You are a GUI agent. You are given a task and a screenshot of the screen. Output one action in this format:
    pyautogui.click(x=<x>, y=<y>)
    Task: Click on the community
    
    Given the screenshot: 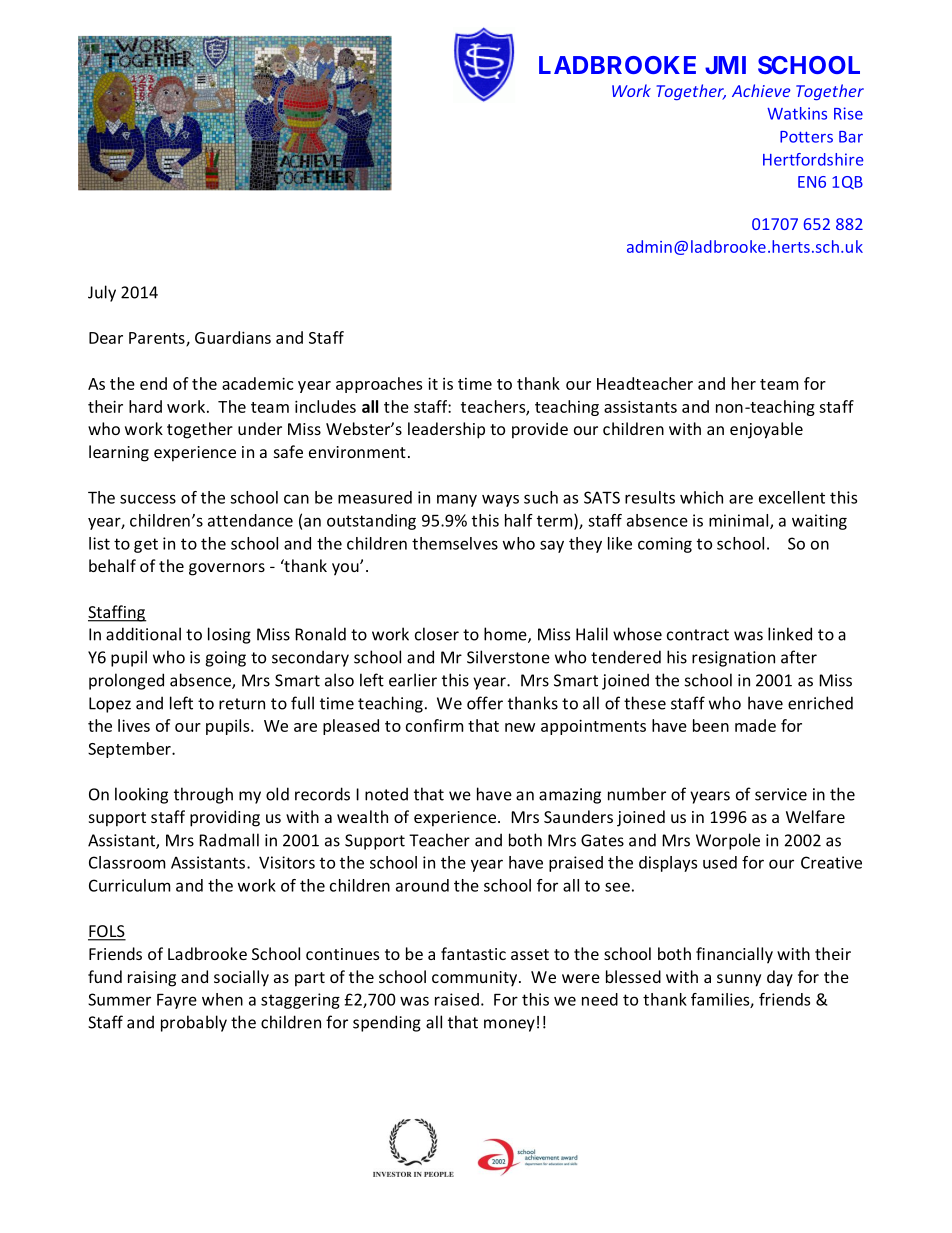 What is the action you would take?
    pyautogui.click(x=476, y=979)
